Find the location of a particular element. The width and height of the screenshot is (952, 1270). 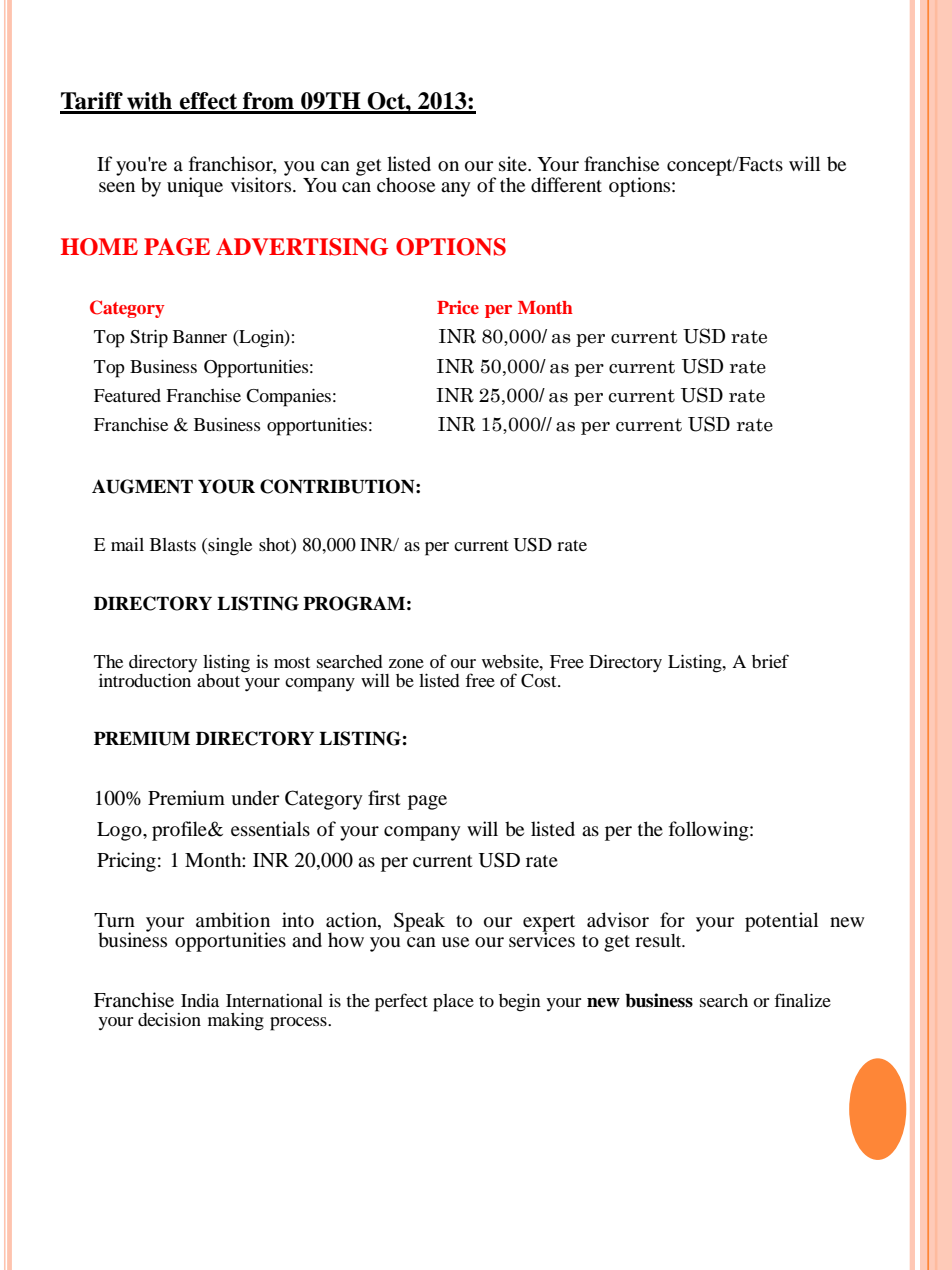

Blasts is located at coordinates (173, 544).
